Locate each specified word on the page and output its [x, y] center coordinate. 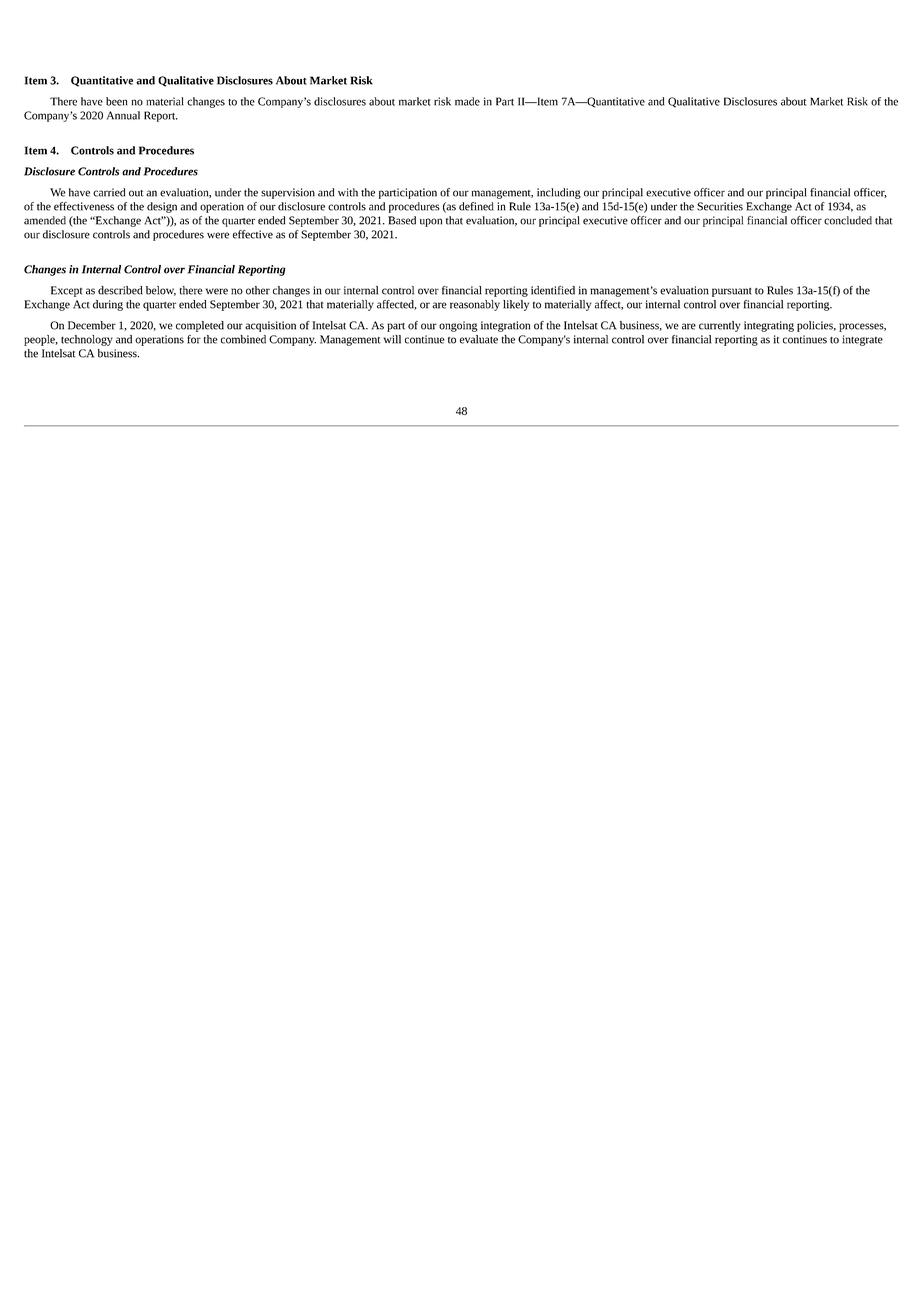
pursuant [732, 292]
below [161, 291]
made [467, 101]
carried [109, 192]
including [559, 193]
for [194, 339]
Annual [123, 115]
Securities [720, 206]
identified [553, 290]
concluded [848, 220]
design [162, 207]
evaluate [479, 339]
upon [431, 222]
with [348, 192]
